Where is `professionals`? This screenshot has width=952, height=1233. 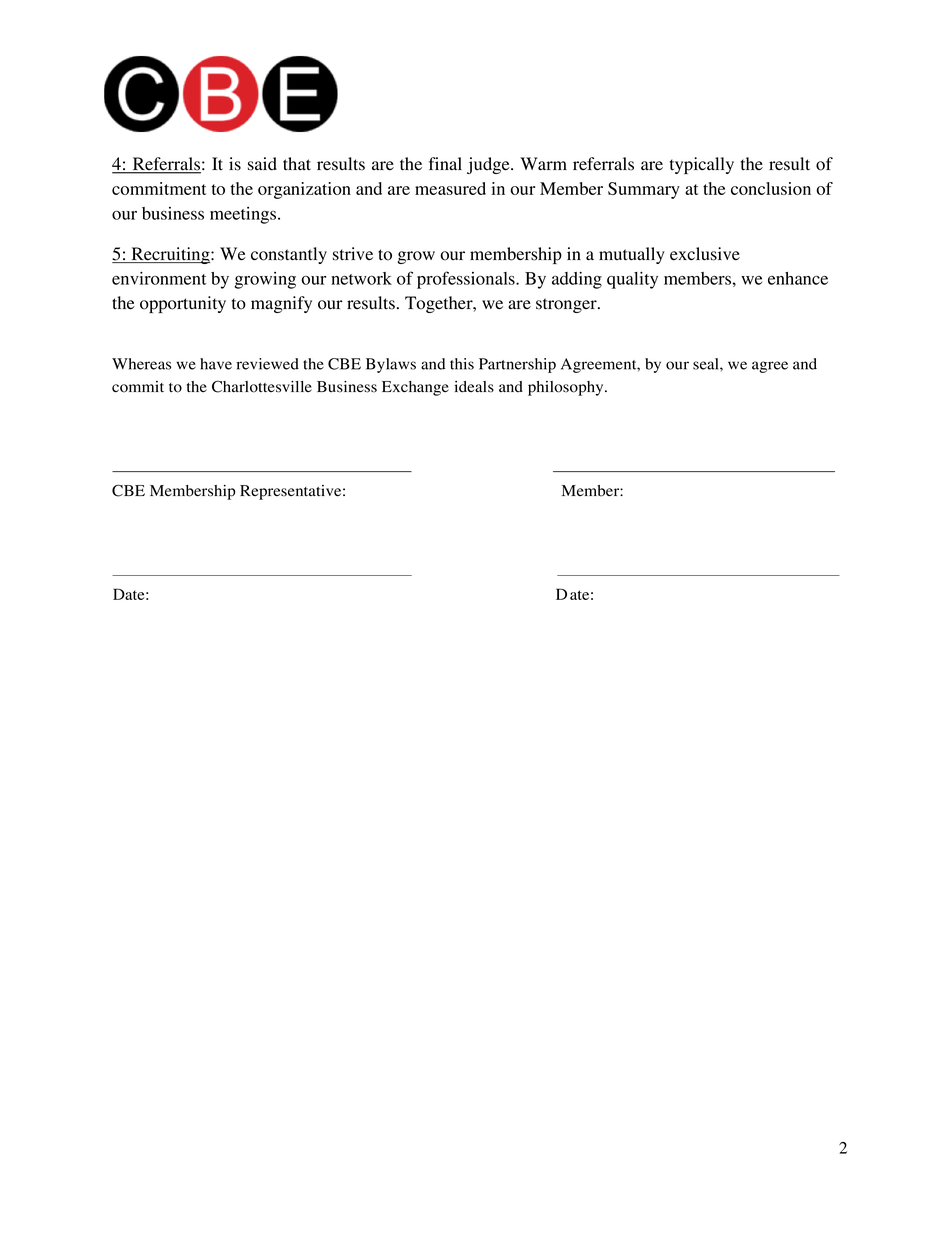
professionals is located at coordinates (467, 280).
